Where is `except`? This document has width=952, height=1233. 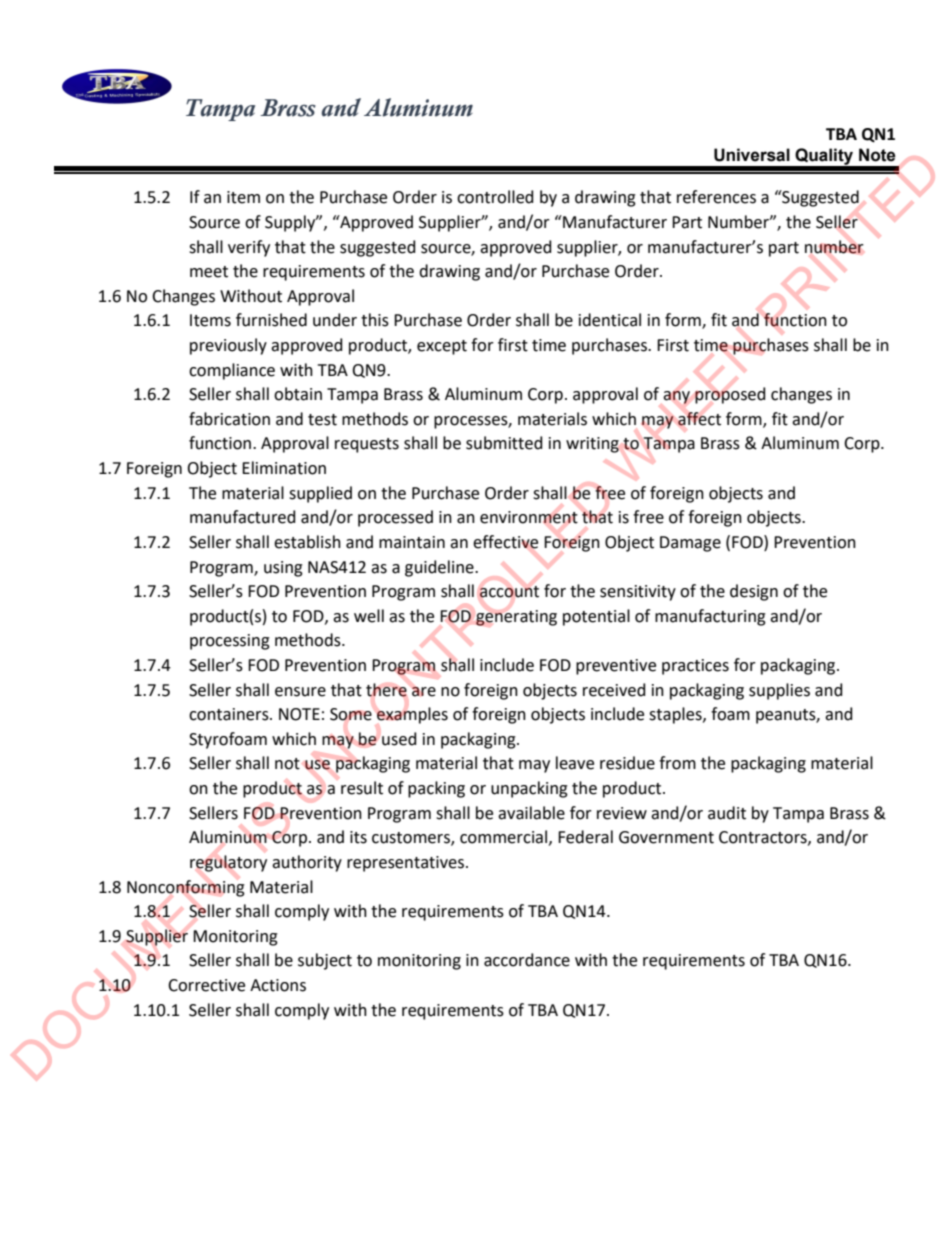 except is located at coordinates (442, 347).
